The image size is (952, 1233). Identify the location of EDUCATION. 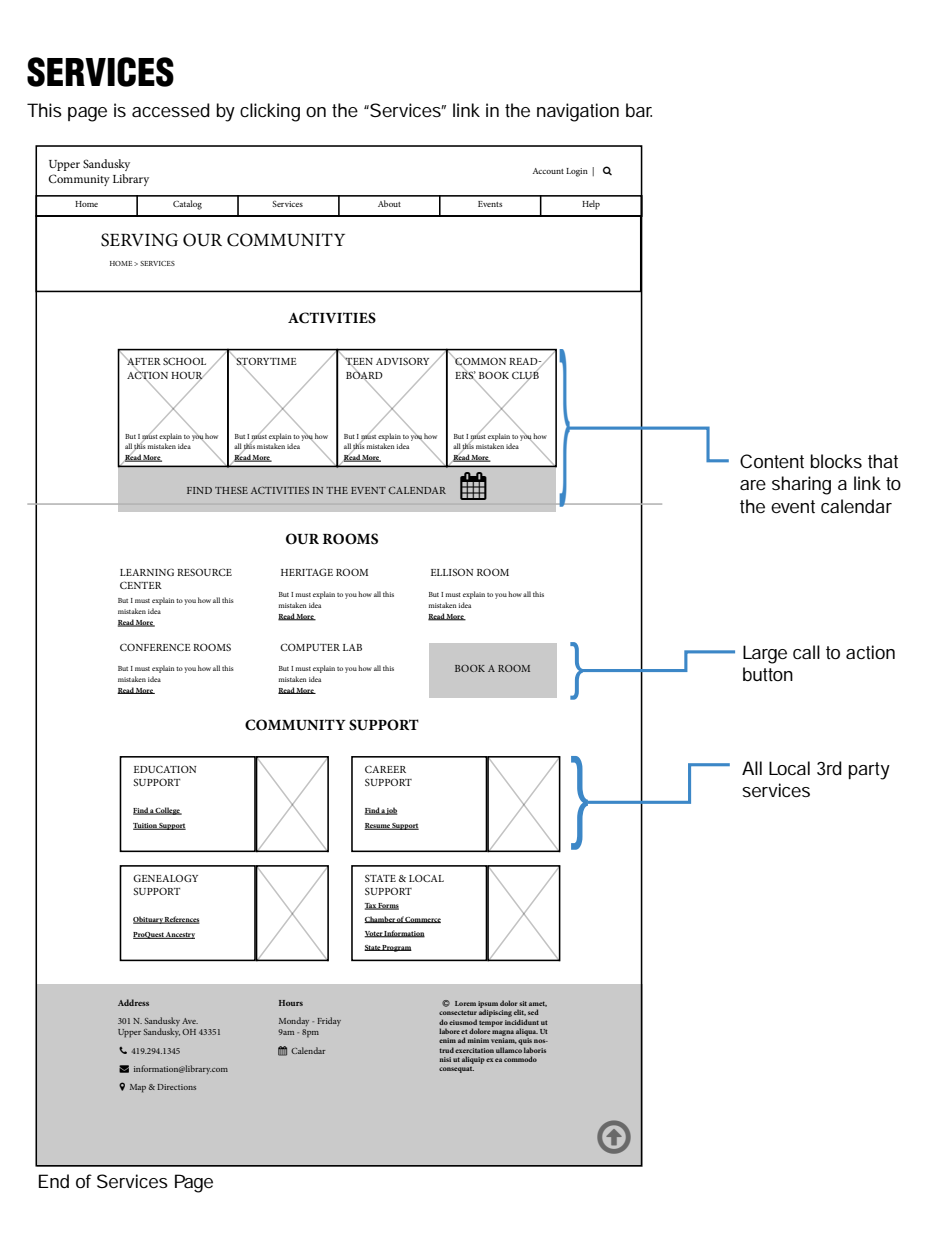
(165, 769).
